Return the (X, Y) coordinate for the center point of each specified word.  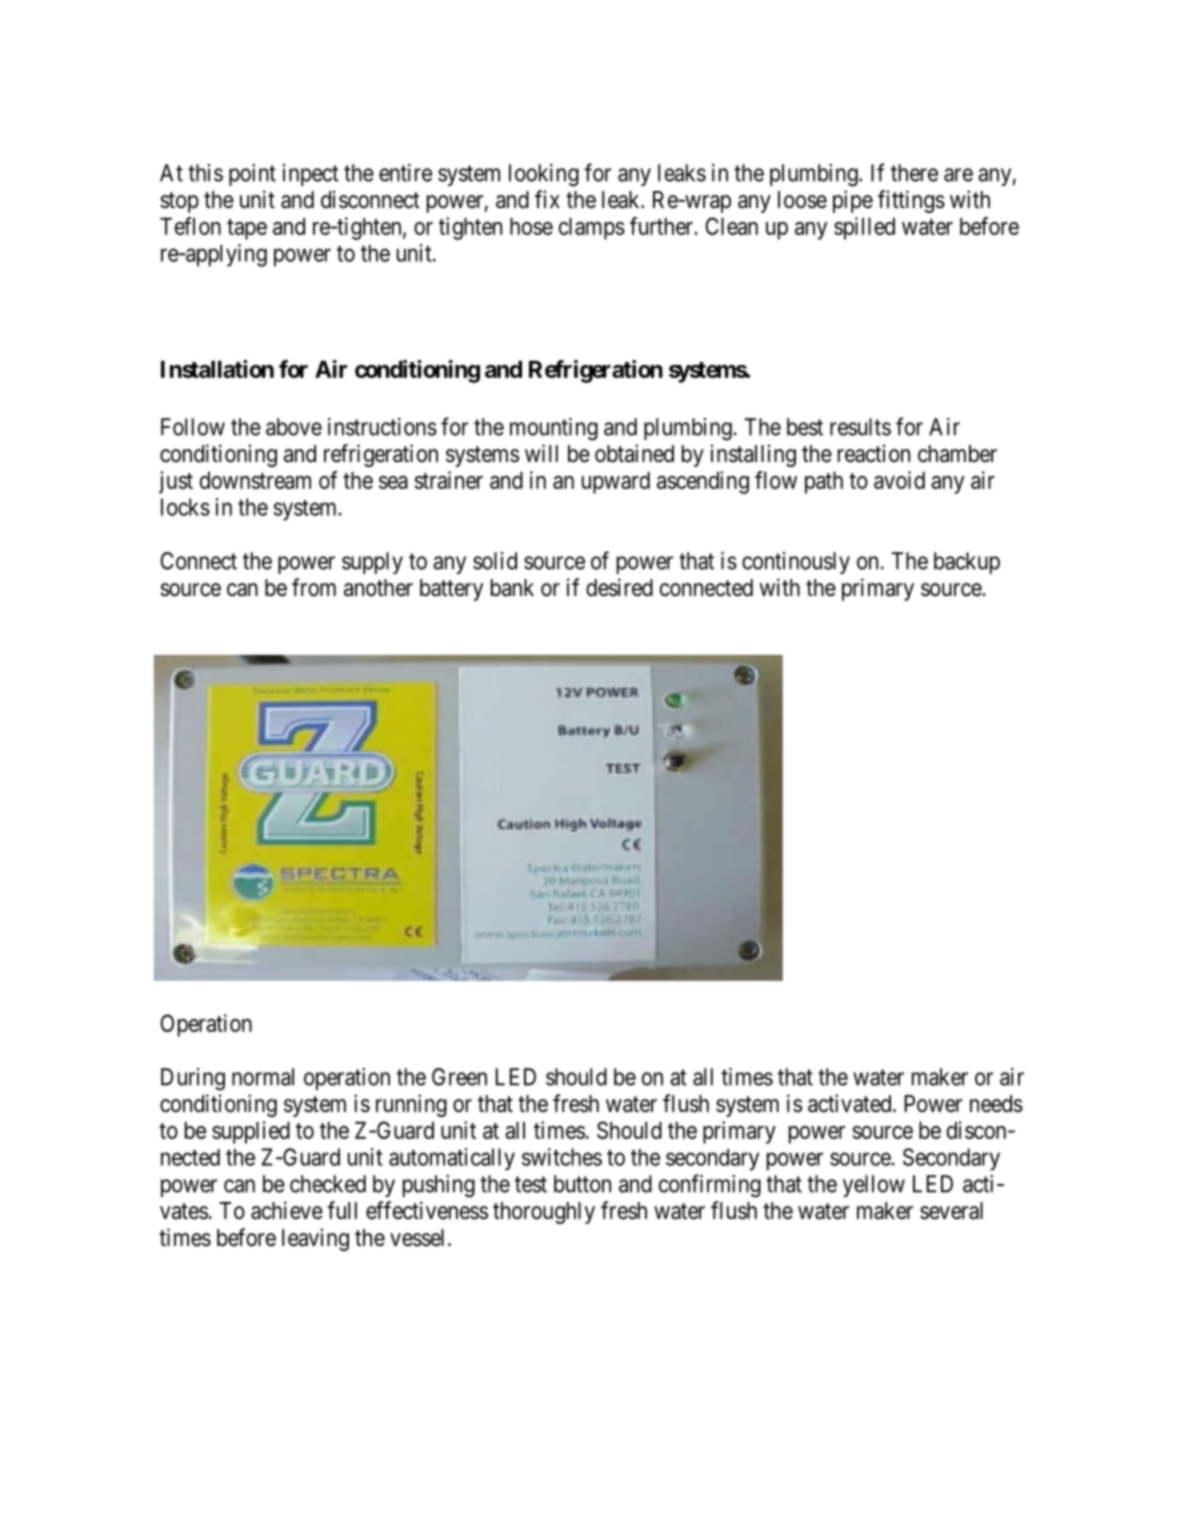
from (314, 587)
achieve (287, 1210)
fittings (911, 201)
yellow (874, 1186)
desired (619, 587)
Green (459, 1077)
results (860, 427)
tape (247, 229)
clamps (592, 229)
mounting (554, 429)
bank (512, 588)
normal (263, 1077)
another (378, 588)
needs (996, 1104)
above (294, 427)
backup (967, 563)
